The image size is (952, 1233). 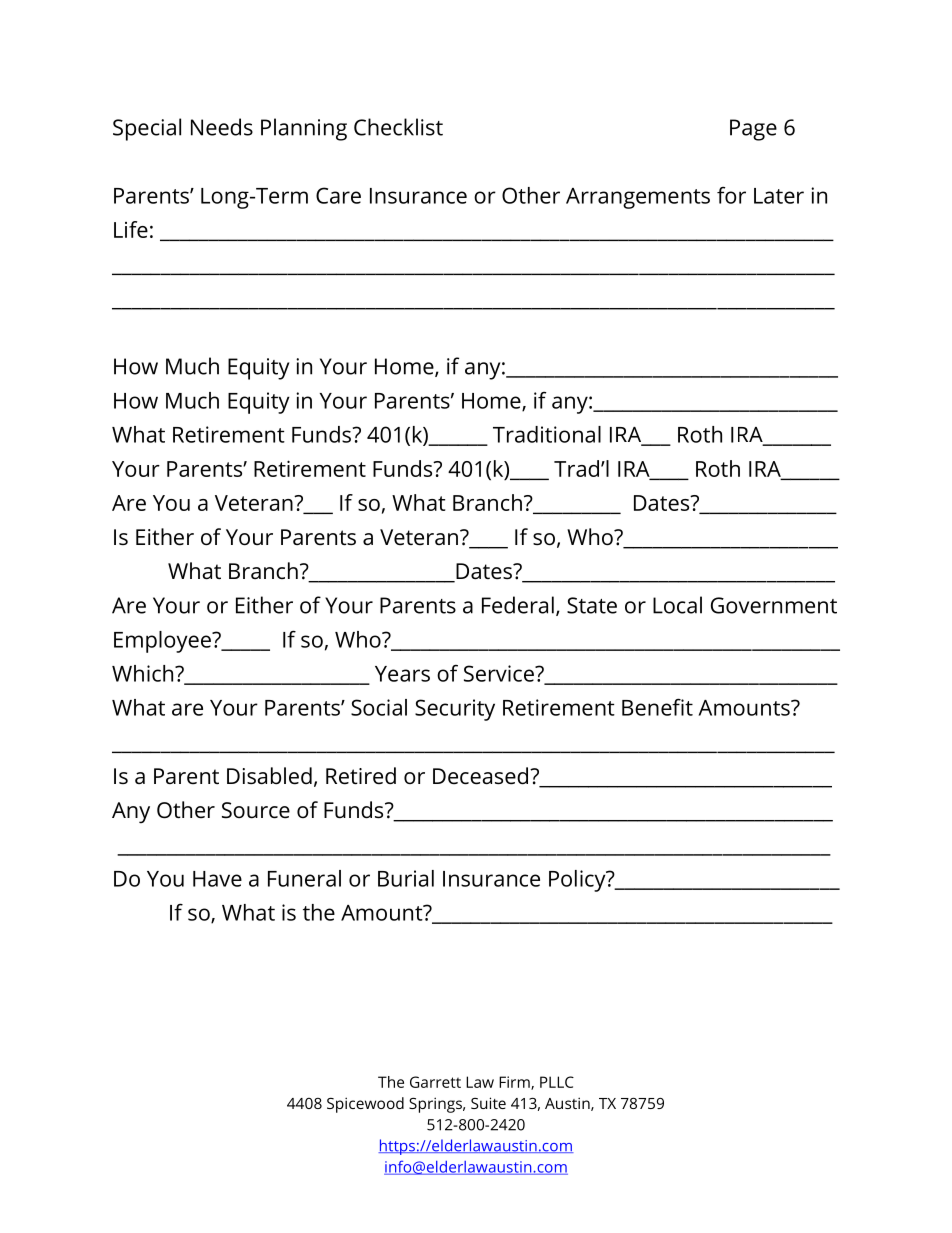 What do you see at coordinates (657, 707) in the screenshot?
I see `Benefit` at bounding box center [657, 707].
